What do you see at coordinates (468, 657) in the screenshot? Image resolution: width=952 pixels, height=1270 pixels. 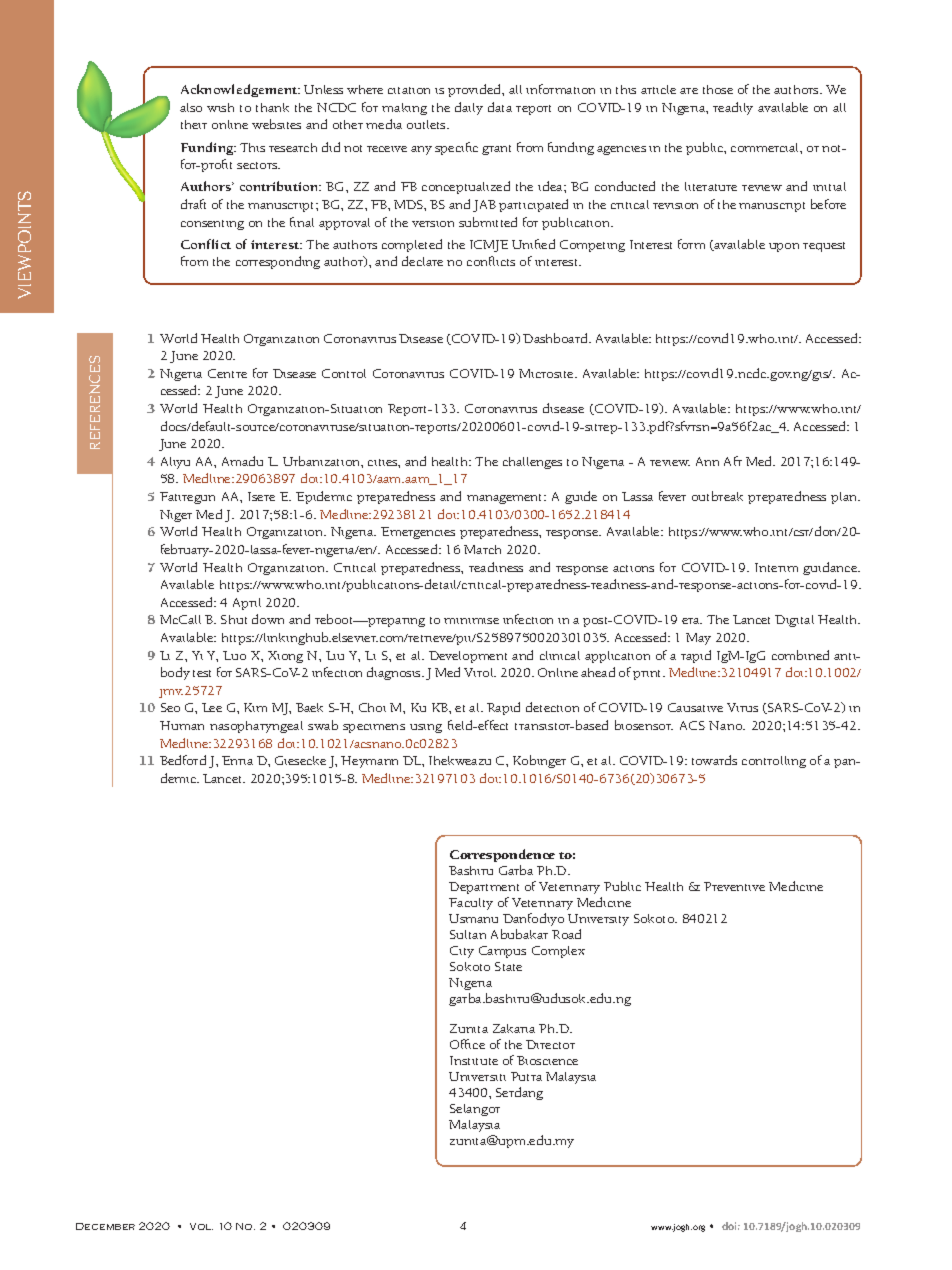 I see `Development` at bounding box center [468, 657].
